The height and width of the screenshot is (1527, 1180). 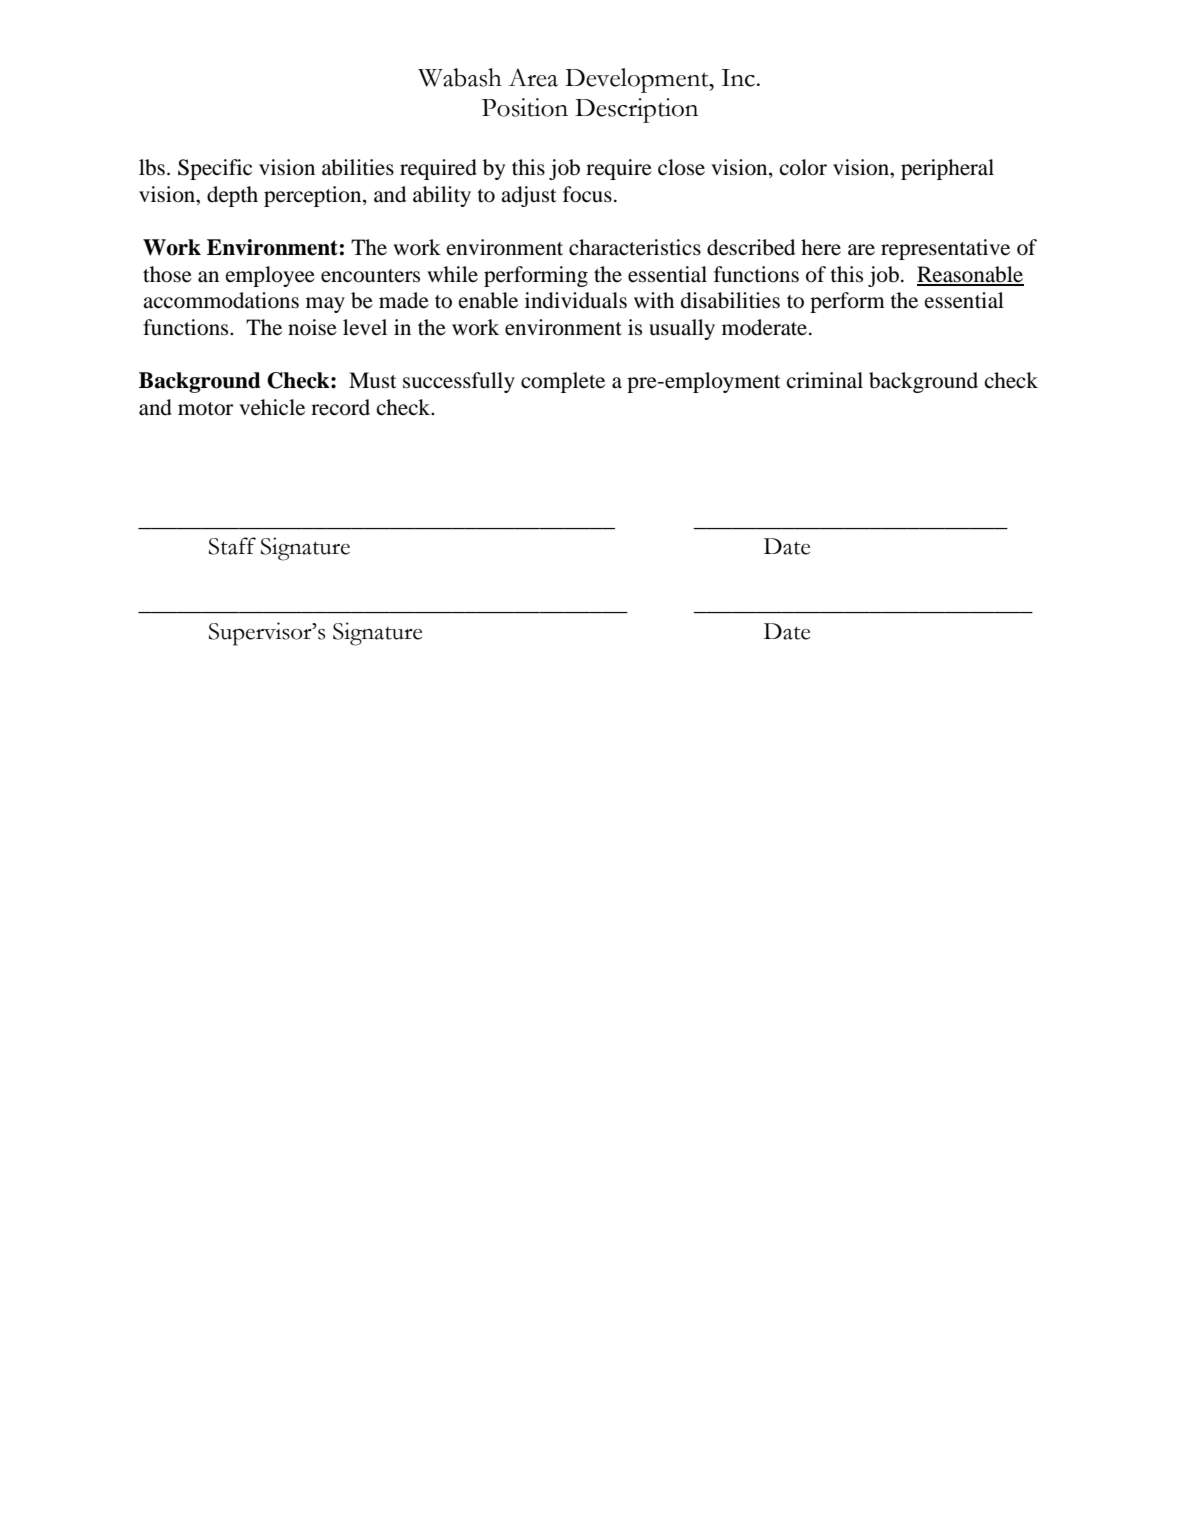 What do you see at coordinates (533, 77) in the screenshot?
I see `Area` at bounding box center [533, 77].
